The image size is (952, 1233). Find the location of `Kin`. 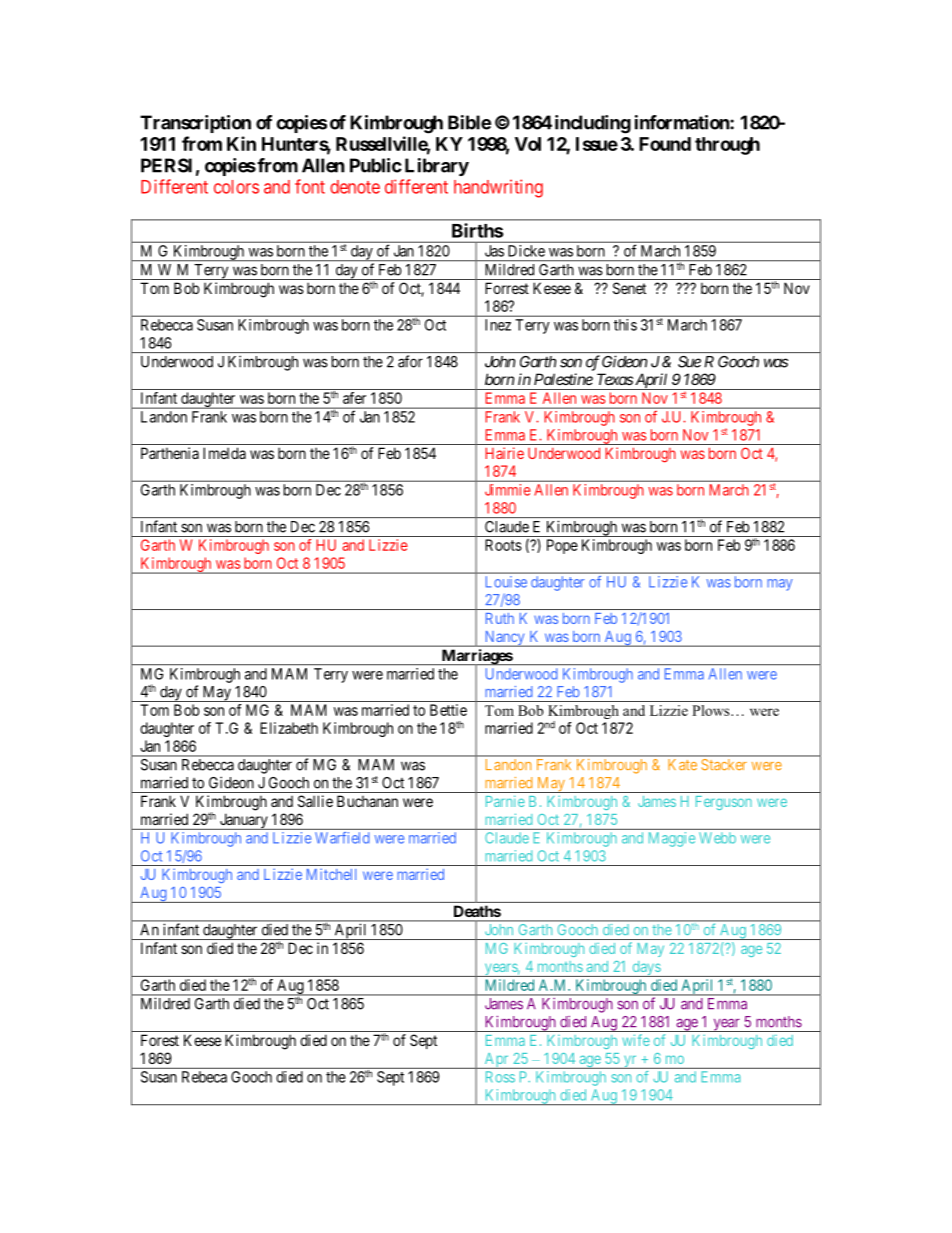

Kin is located at coordinates (241, 143).
